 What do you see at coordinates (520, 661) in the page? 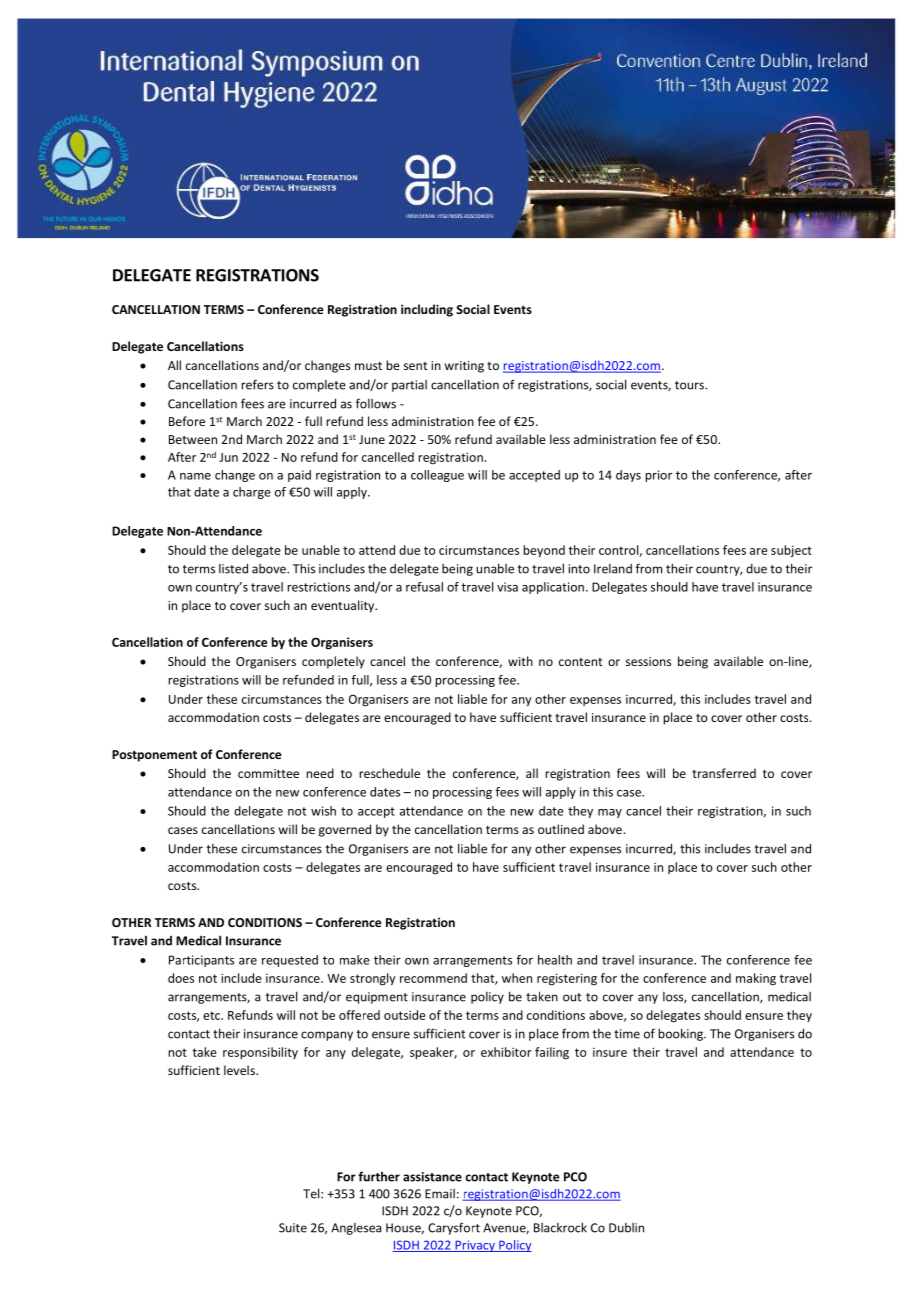
I see `with` at bounding box center [520, 661].
